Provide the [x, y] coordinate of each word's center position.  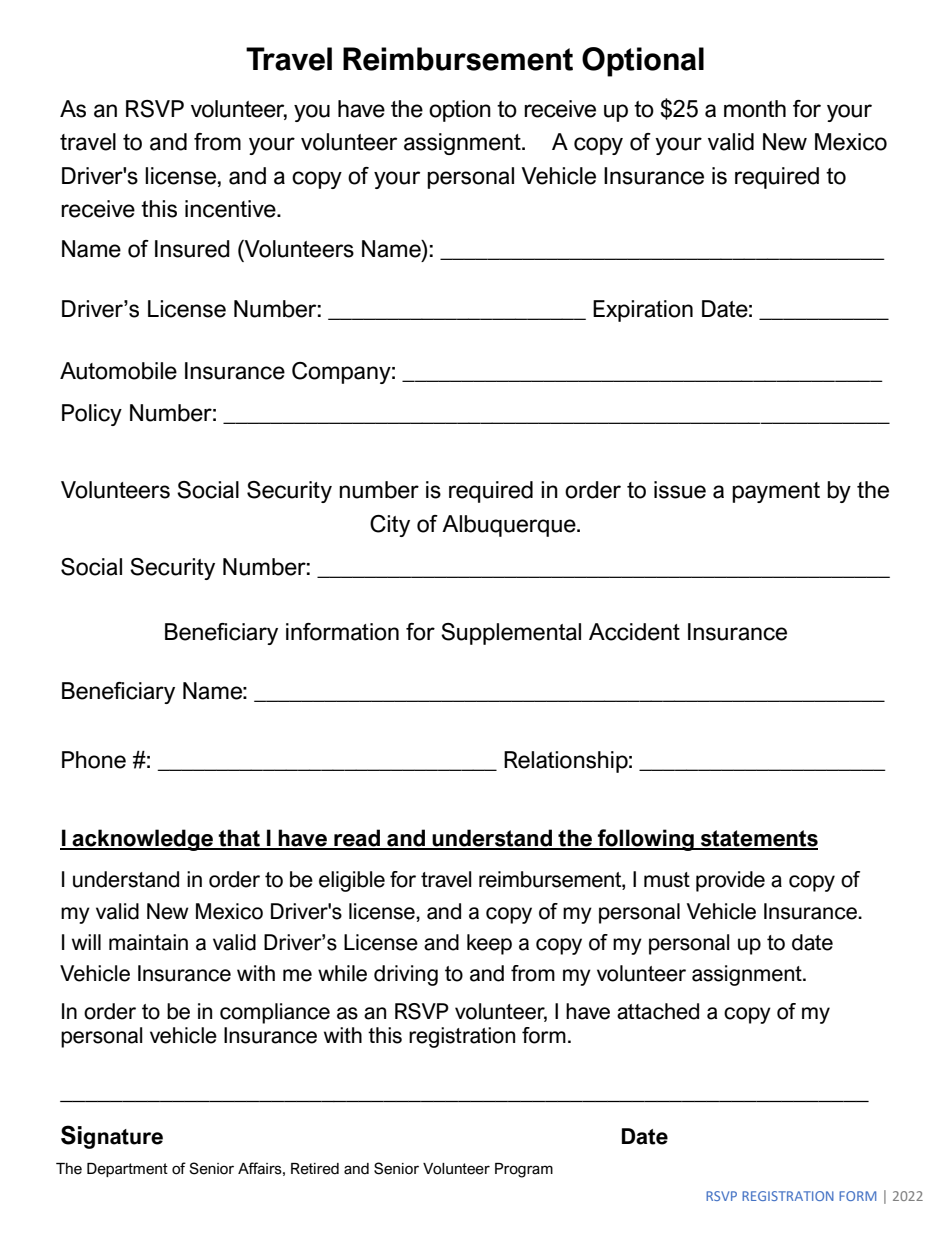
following [646, 840]
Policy [92, 415]
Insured [192, 249]
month [755, 109]
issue [680, 490]
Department [127, 1170]
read [357, 839]
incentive [231, 209]
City [390, 526]
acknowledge [143, 840]
